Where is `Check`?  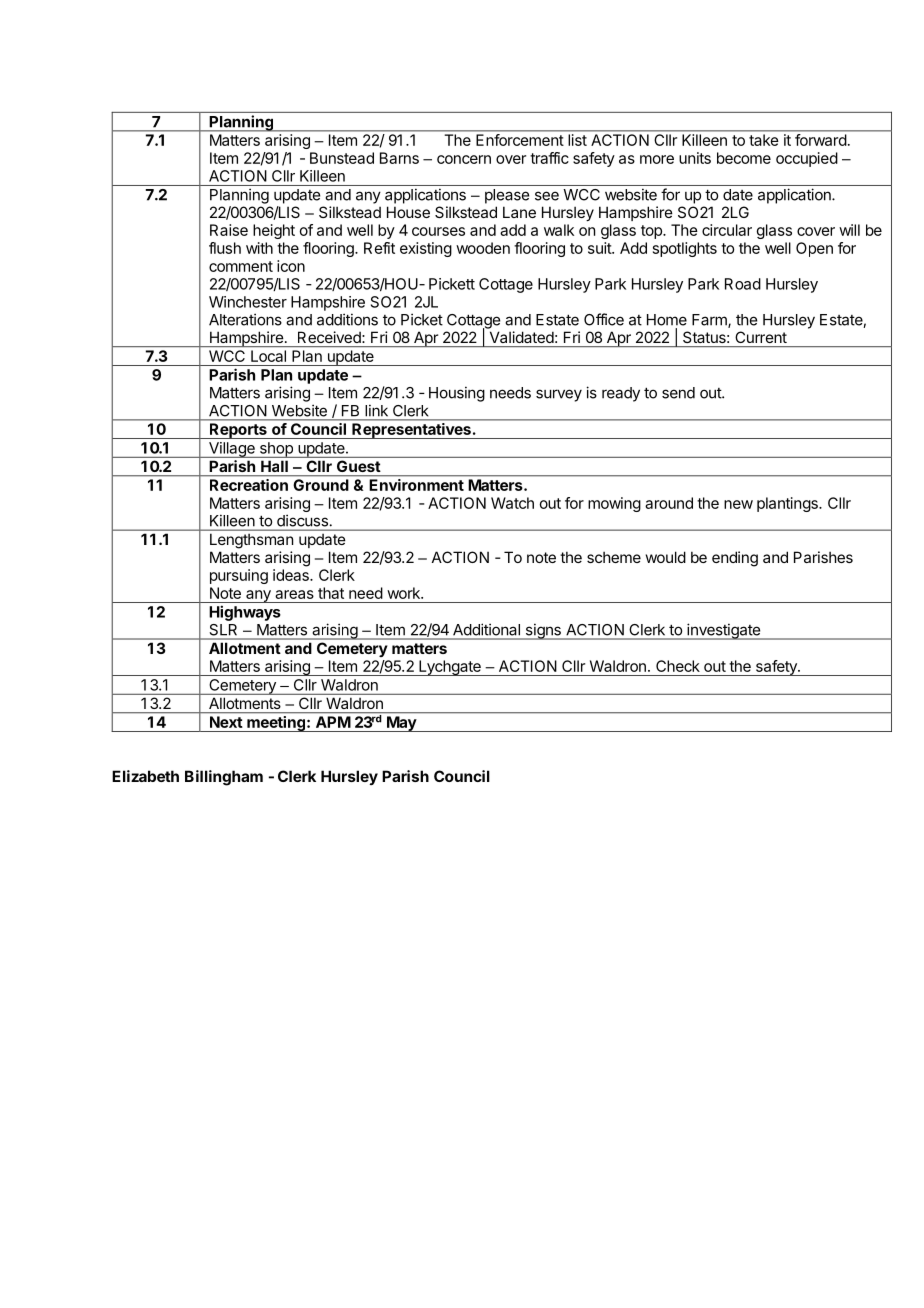 Check is located at coordinates (678, 666).
